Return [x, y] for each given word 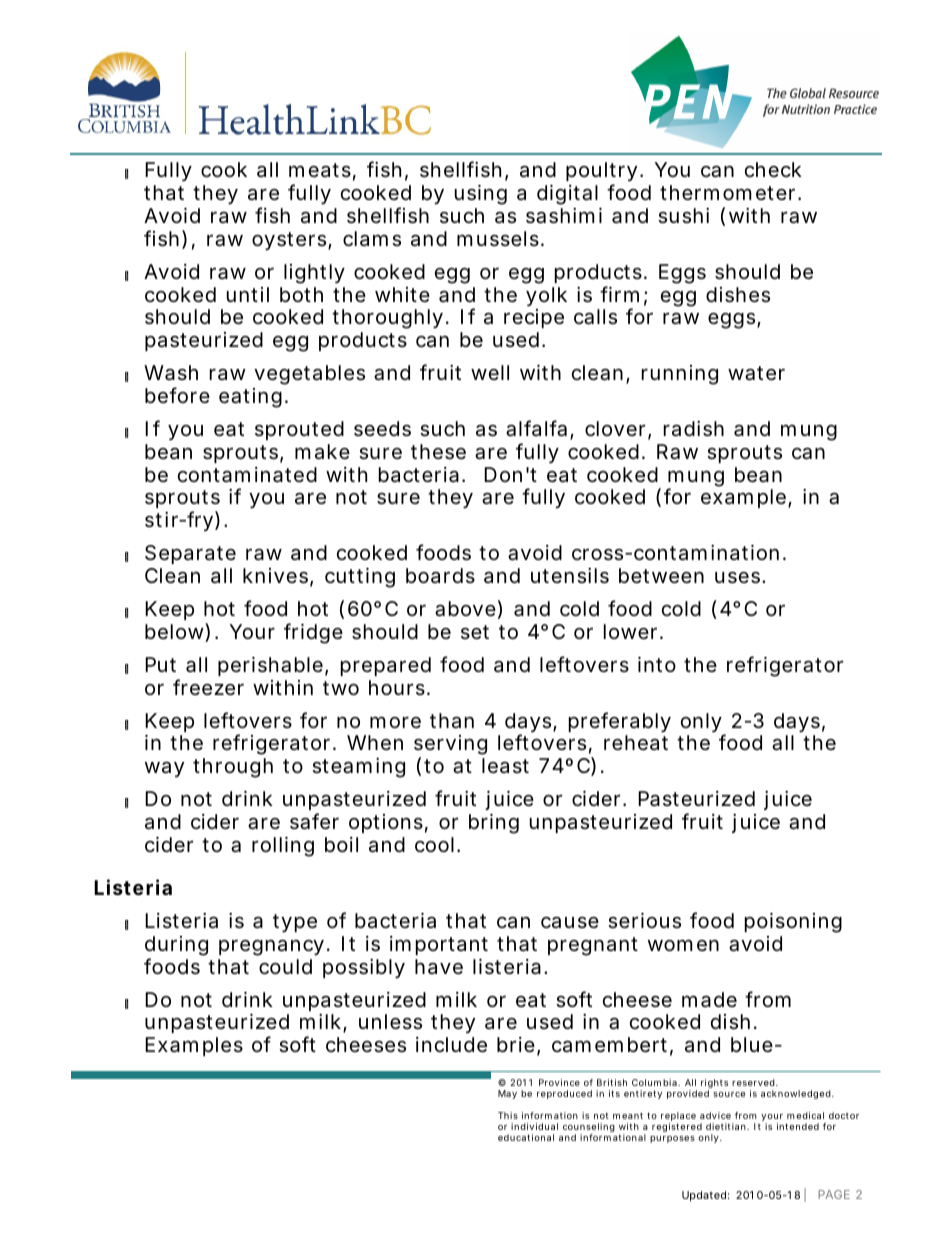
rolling [283, 847]
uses [739, 578]
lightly [314, 274]
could [285, 966]
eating [250, 398]
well [490, 372]
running [680, 375]
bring [494, 824]
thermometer [729, 193]
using [481, 195]
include [451, 1045]
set [475, 632]
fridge [313, 633]
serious [644, 921]
